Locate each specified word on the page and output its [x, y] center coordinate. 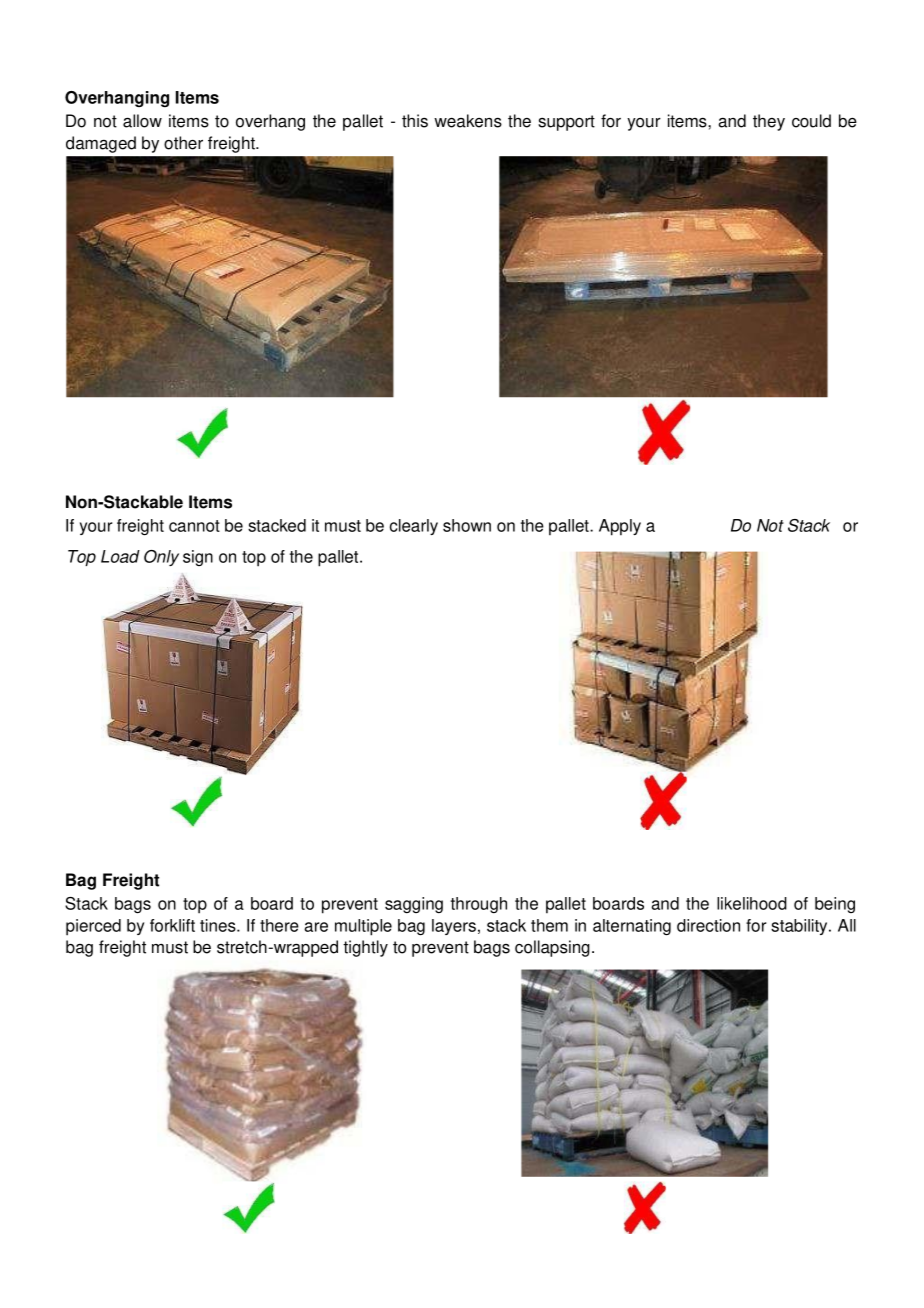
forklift [172, 925]
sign [198, 558]
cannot [194, 526]
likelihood [752, 903]
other [183, 143]
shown [467, 525]
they [769, 122]
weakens [468, 121]
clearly [414, 527]
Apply [620, 527]
